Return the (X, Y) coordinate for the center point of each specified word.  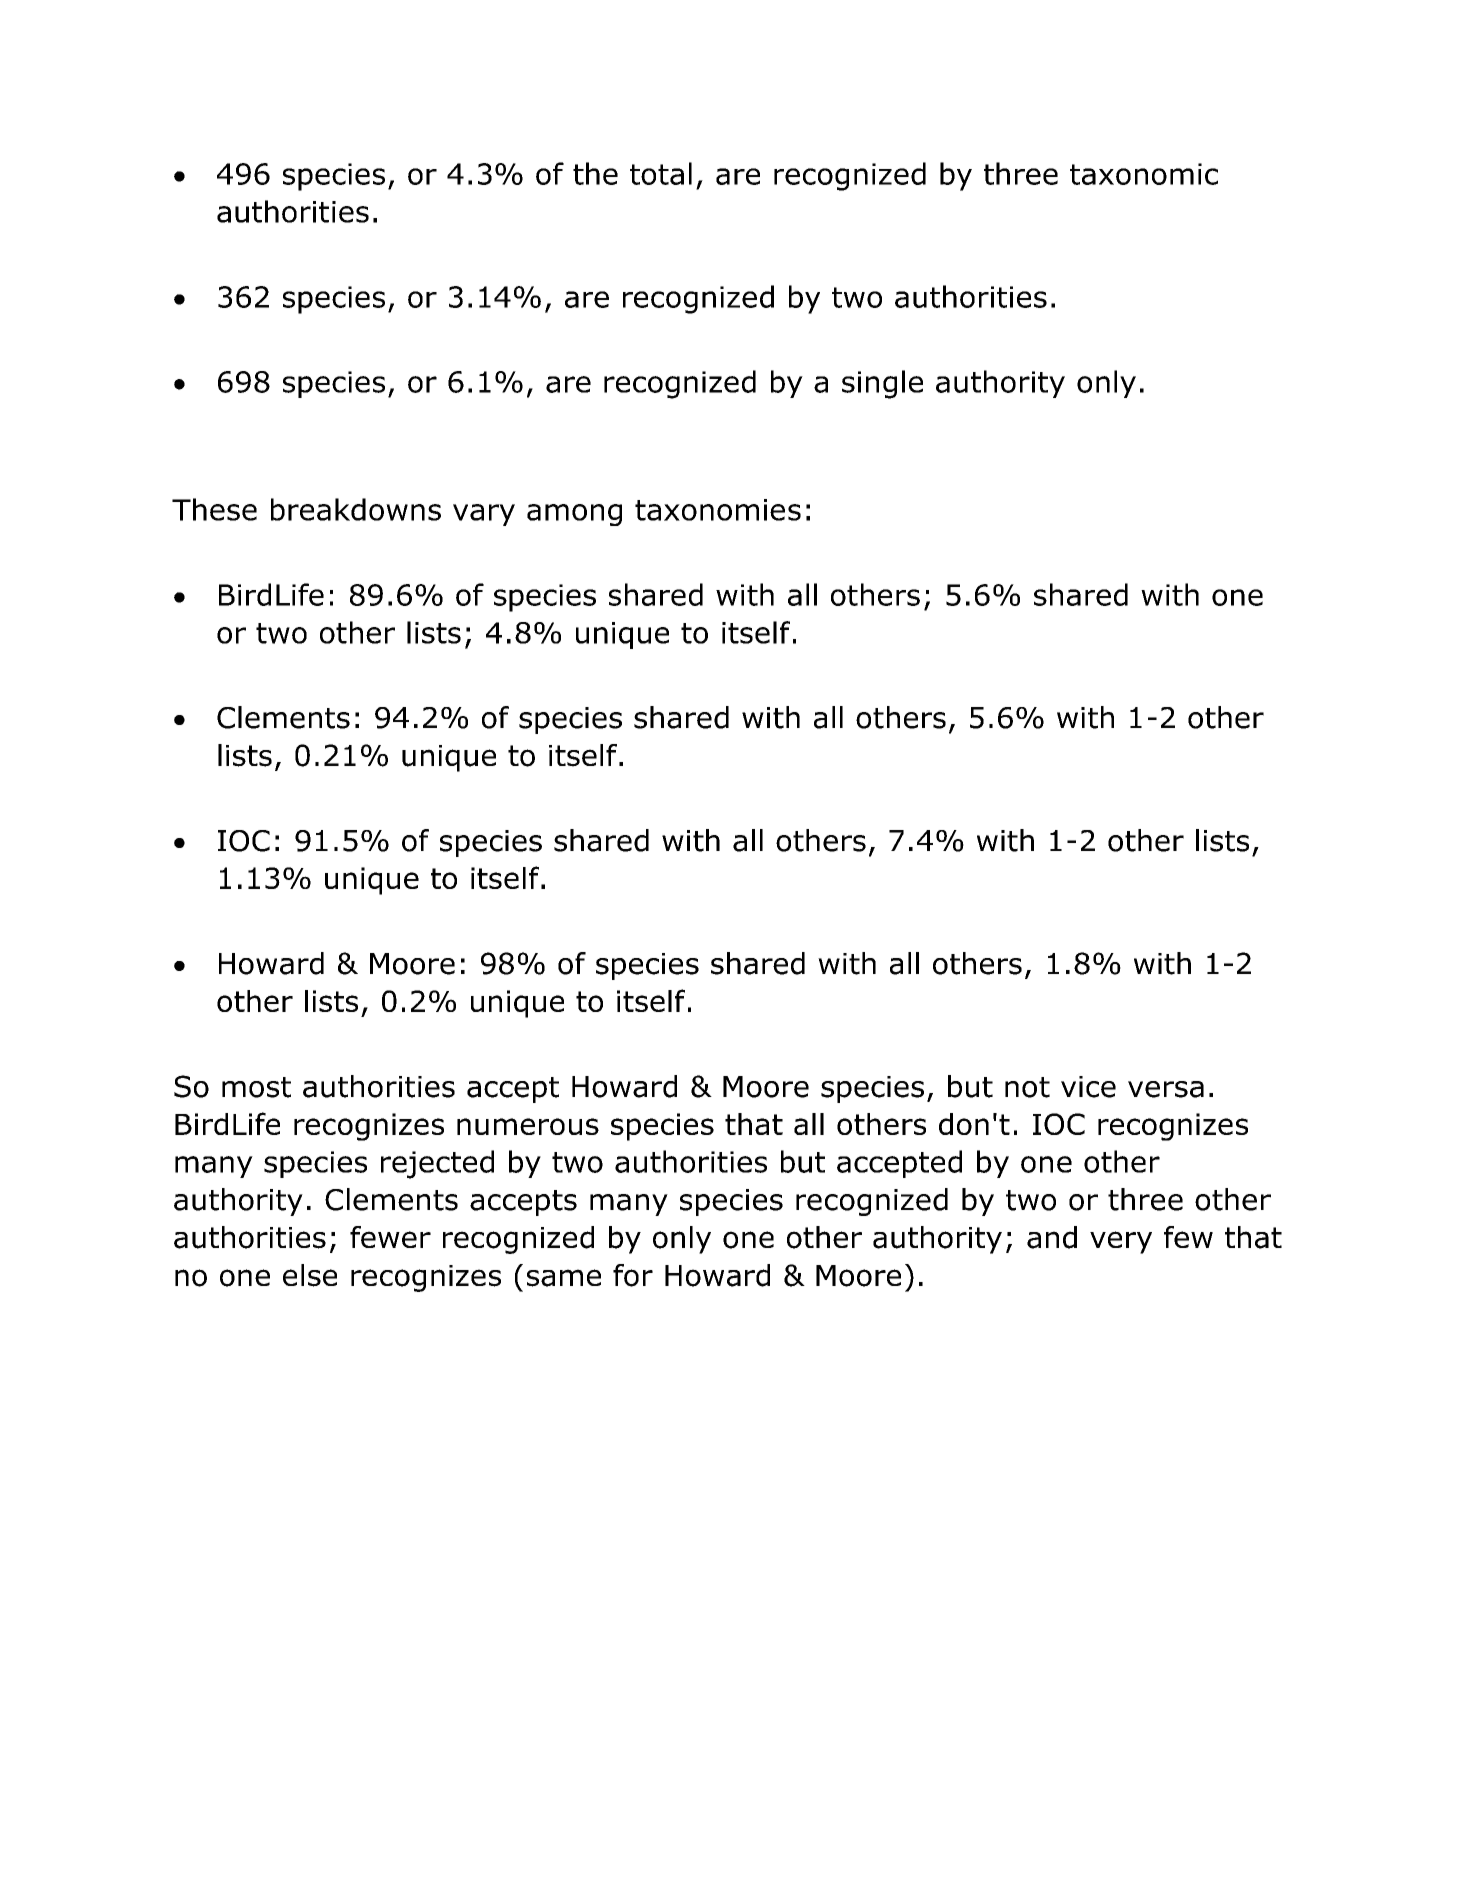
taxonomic (1144, 174)
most (256, 1087)
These (214, 509)
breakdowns (356, 509)
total (661, 173)
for (633, 1275)
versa (1166, 1089)
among (574, 515)
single (882, 384)
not (1027, 1087)
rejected (437, 1164)
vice (1088, 1087)
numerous (528, 1126)
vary (484, 515)
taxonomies (718, 510)
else (310, 1275)
